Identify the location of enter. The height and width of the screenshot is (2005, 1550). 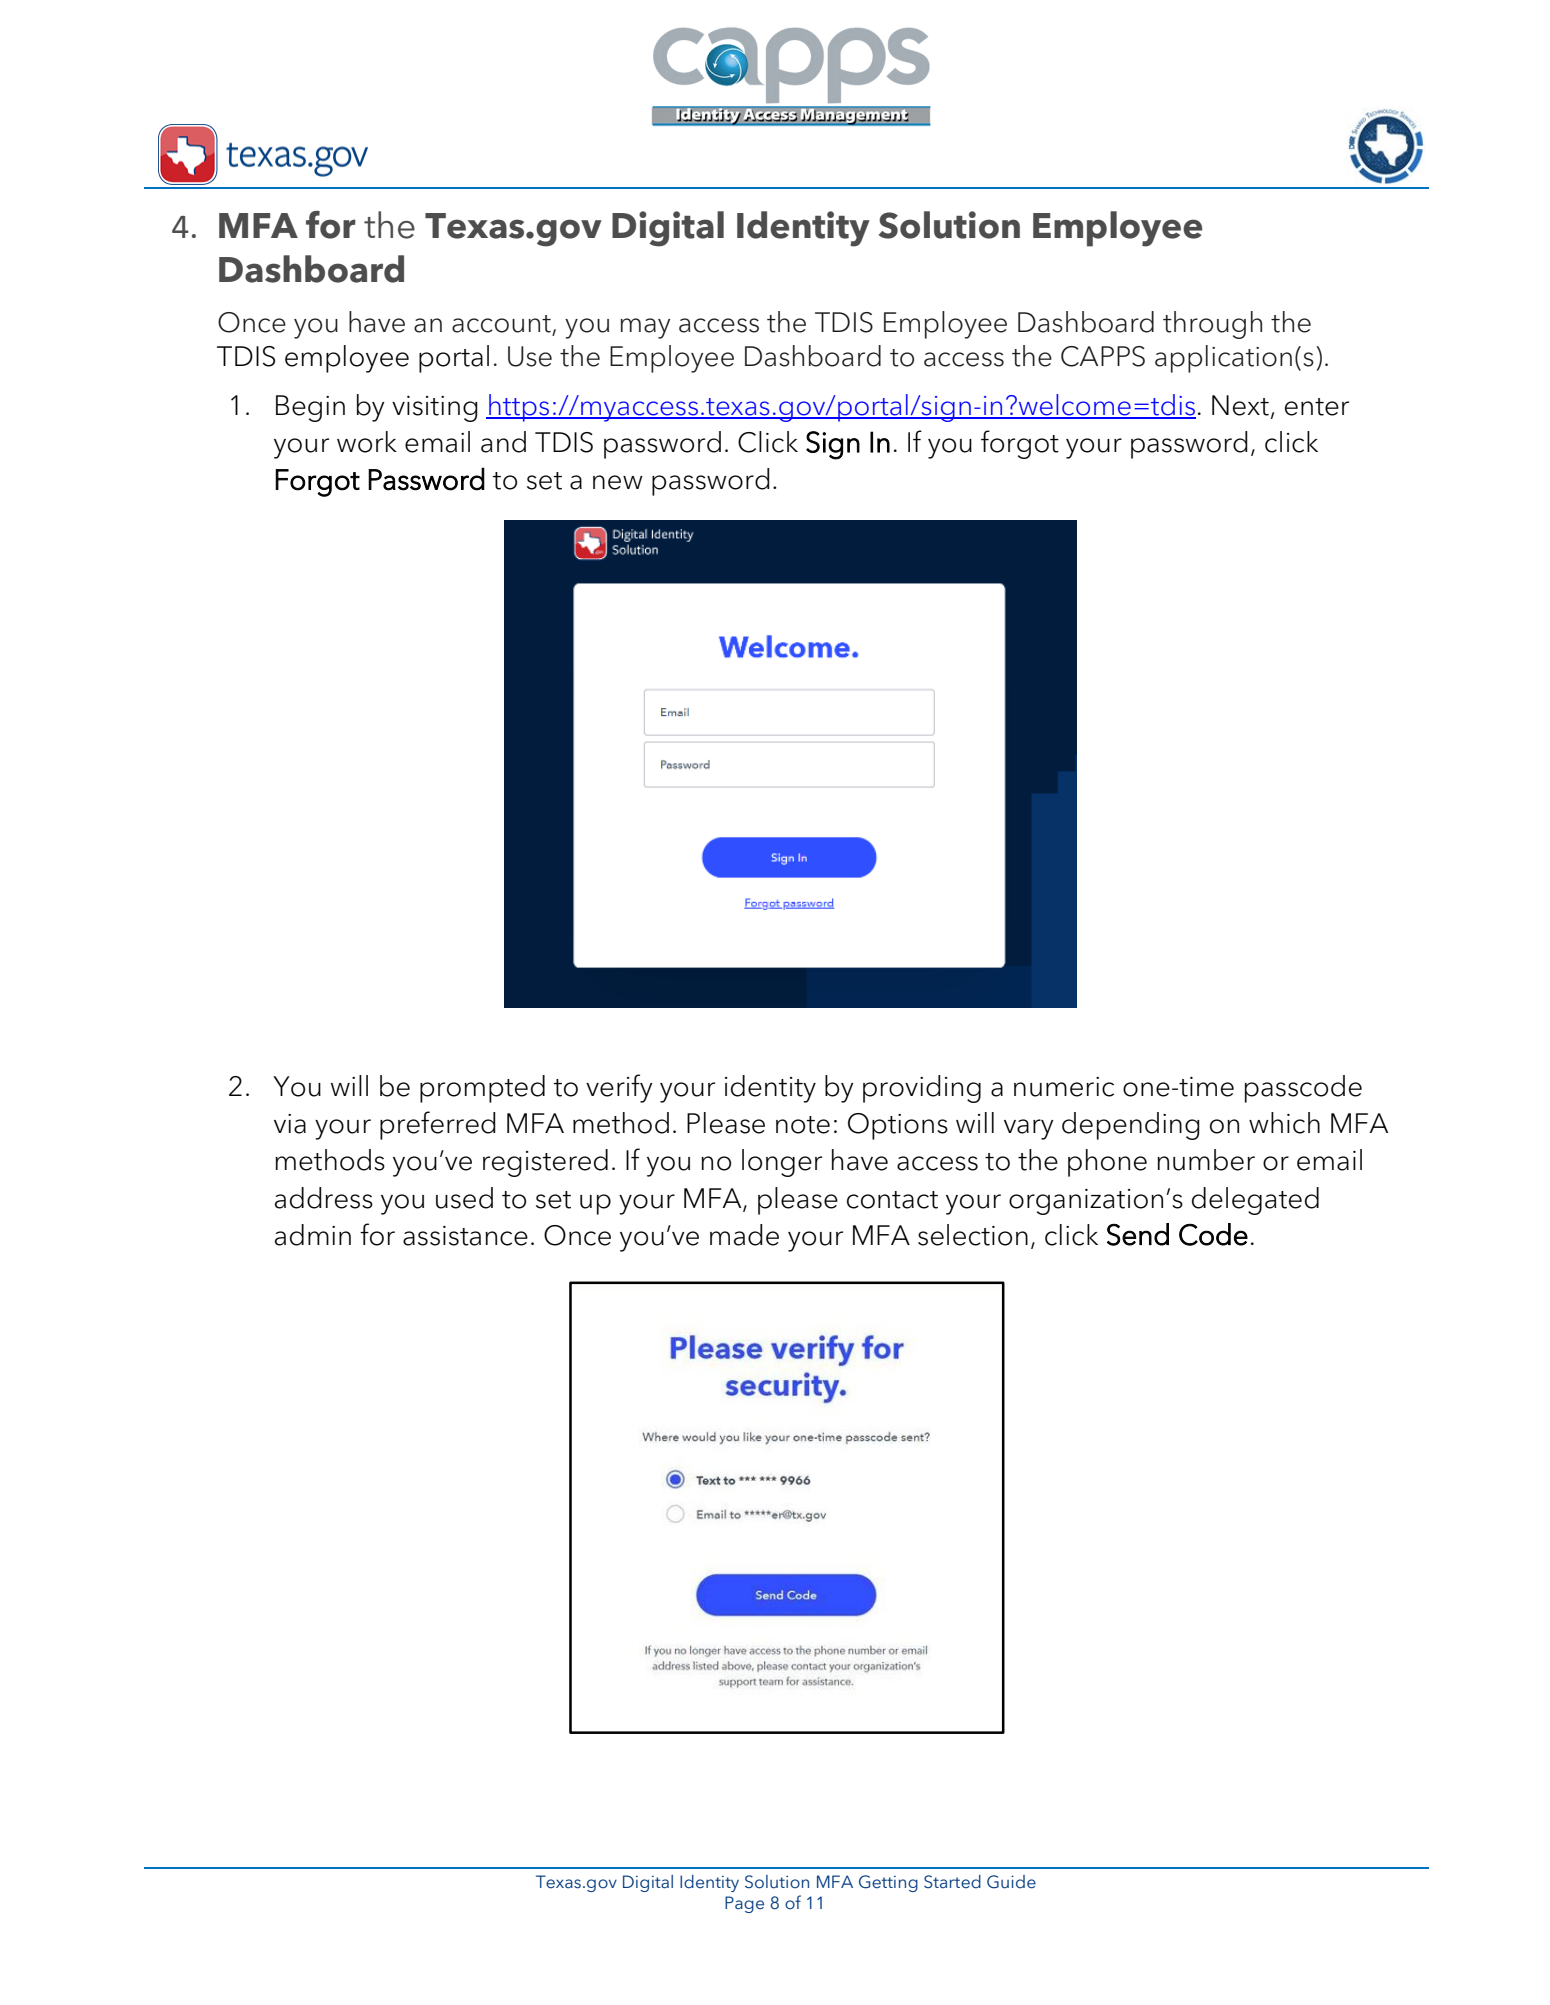
(1317, 407).
